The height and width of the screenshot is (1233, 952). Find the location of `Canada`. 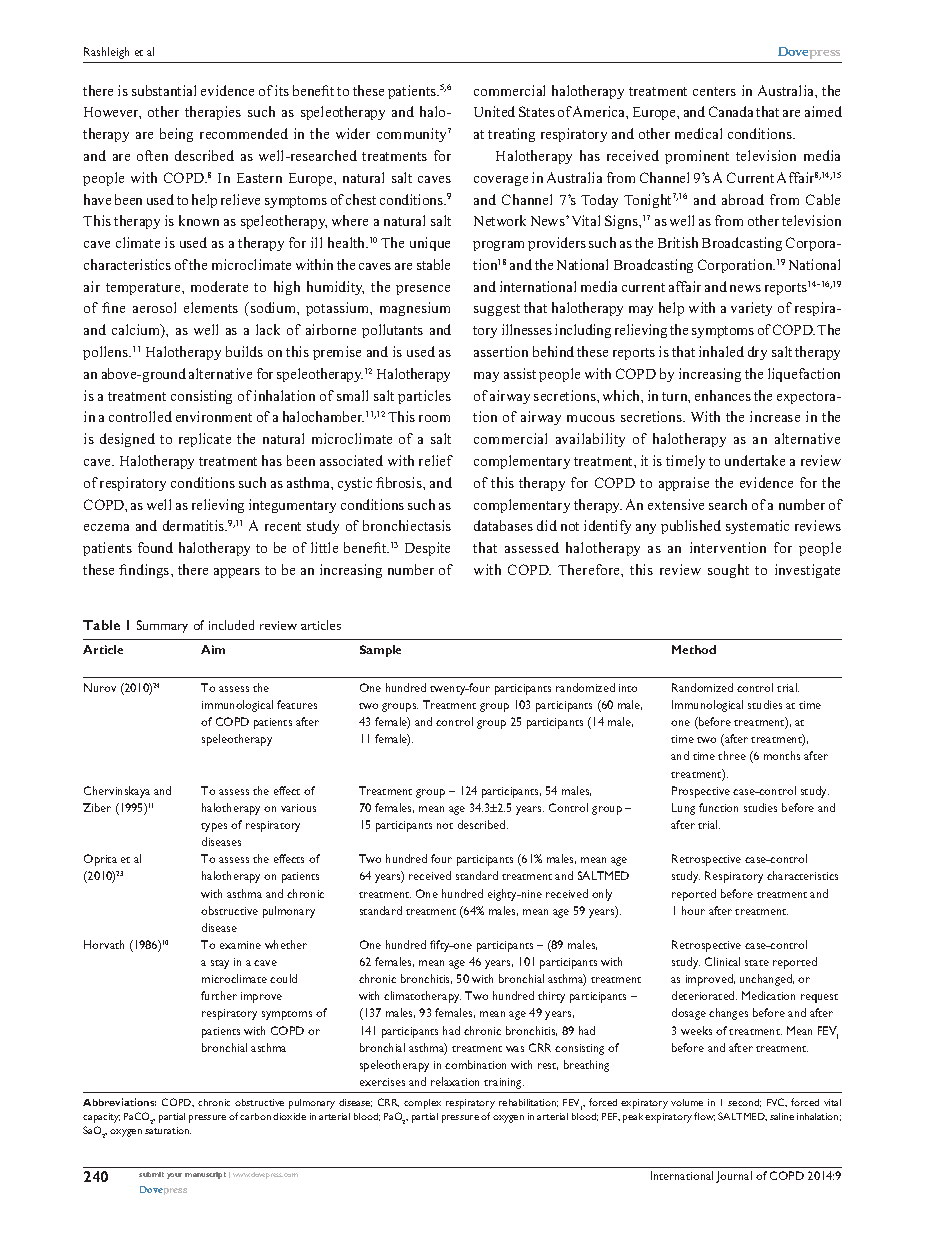

Canada is located at coordinates (731, 111).
